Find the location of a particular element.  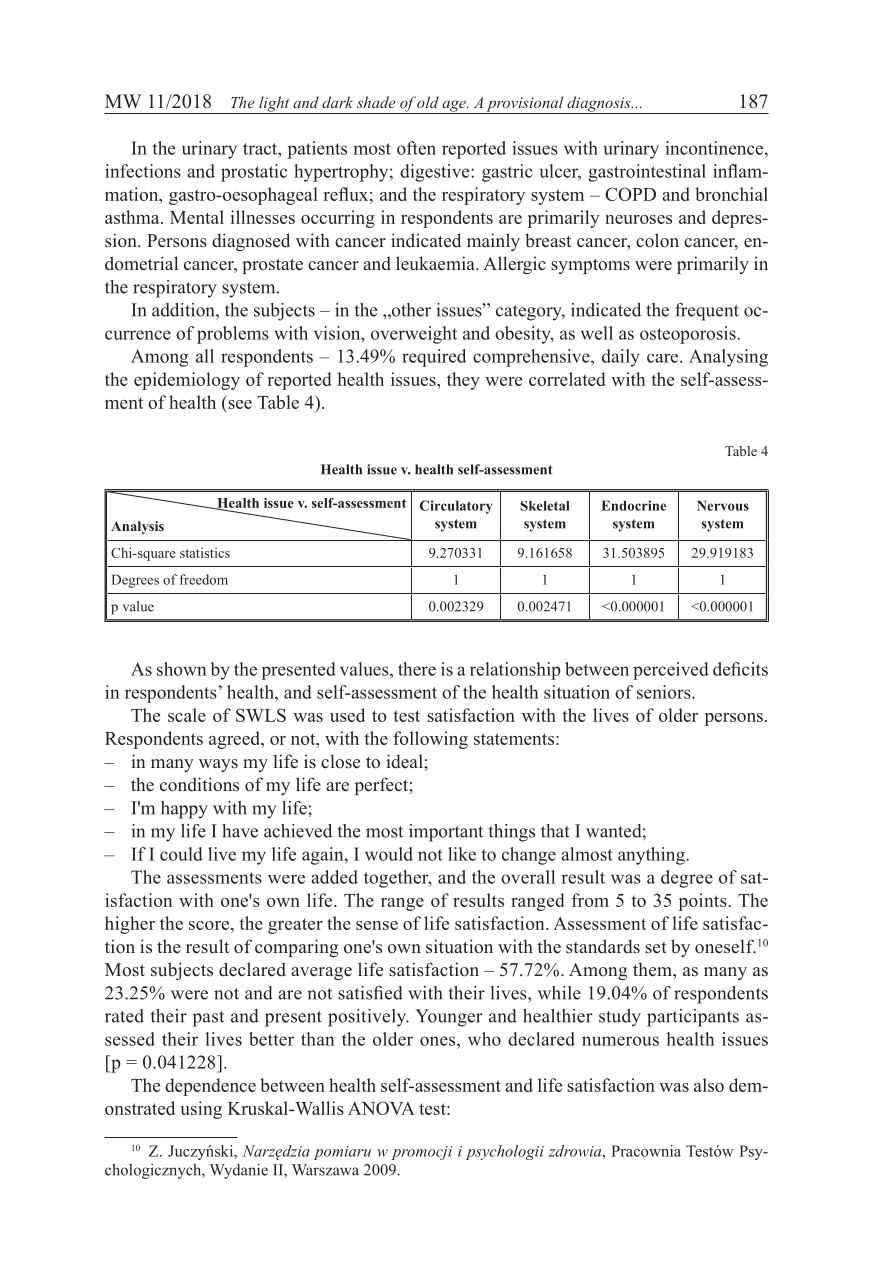

ANOVA is located at coordinates (381, 1108).
